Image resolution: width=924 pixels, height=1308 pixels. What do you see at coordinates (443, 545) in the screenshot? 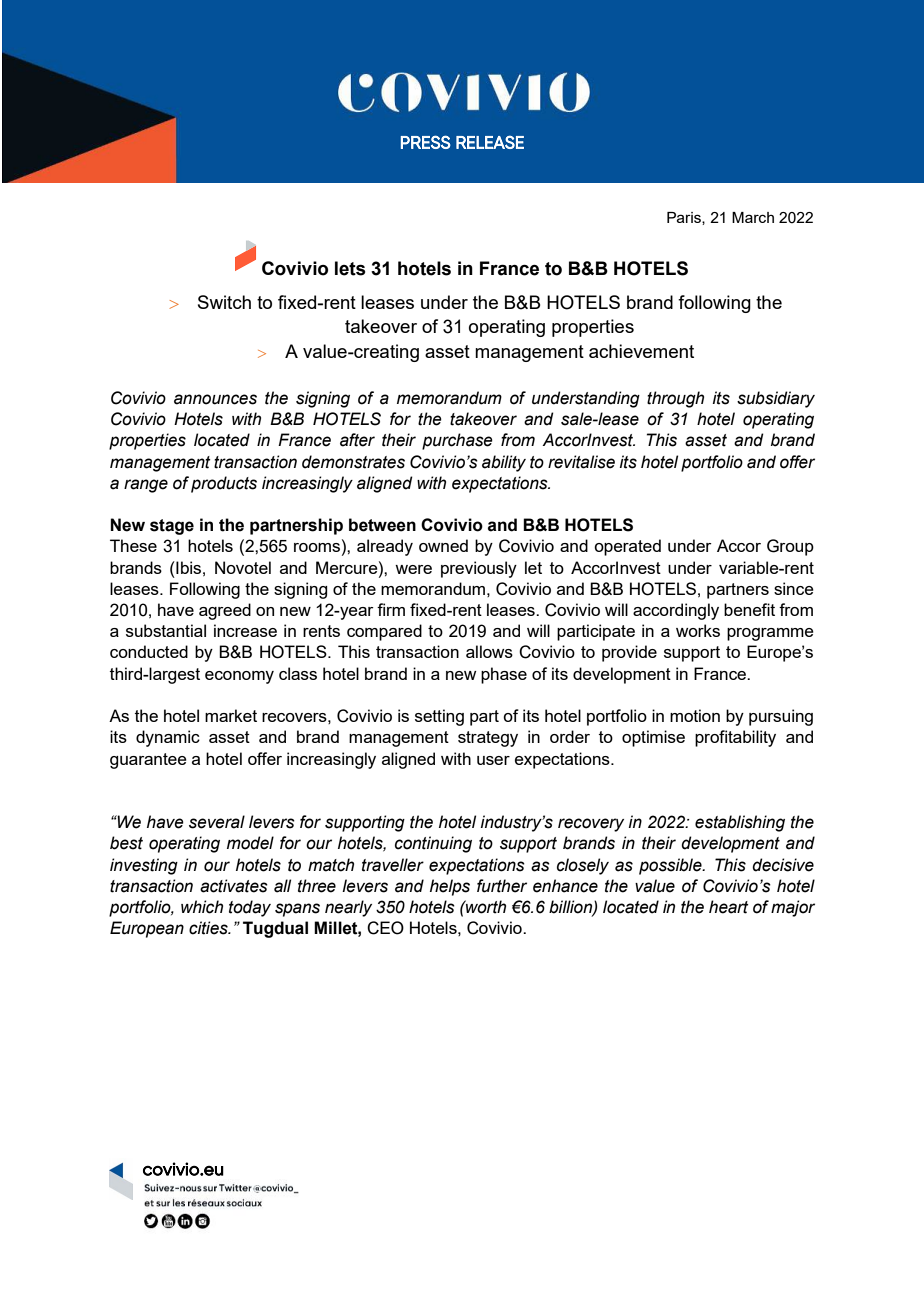
I see `owned` at bounding box center [443, 545].
